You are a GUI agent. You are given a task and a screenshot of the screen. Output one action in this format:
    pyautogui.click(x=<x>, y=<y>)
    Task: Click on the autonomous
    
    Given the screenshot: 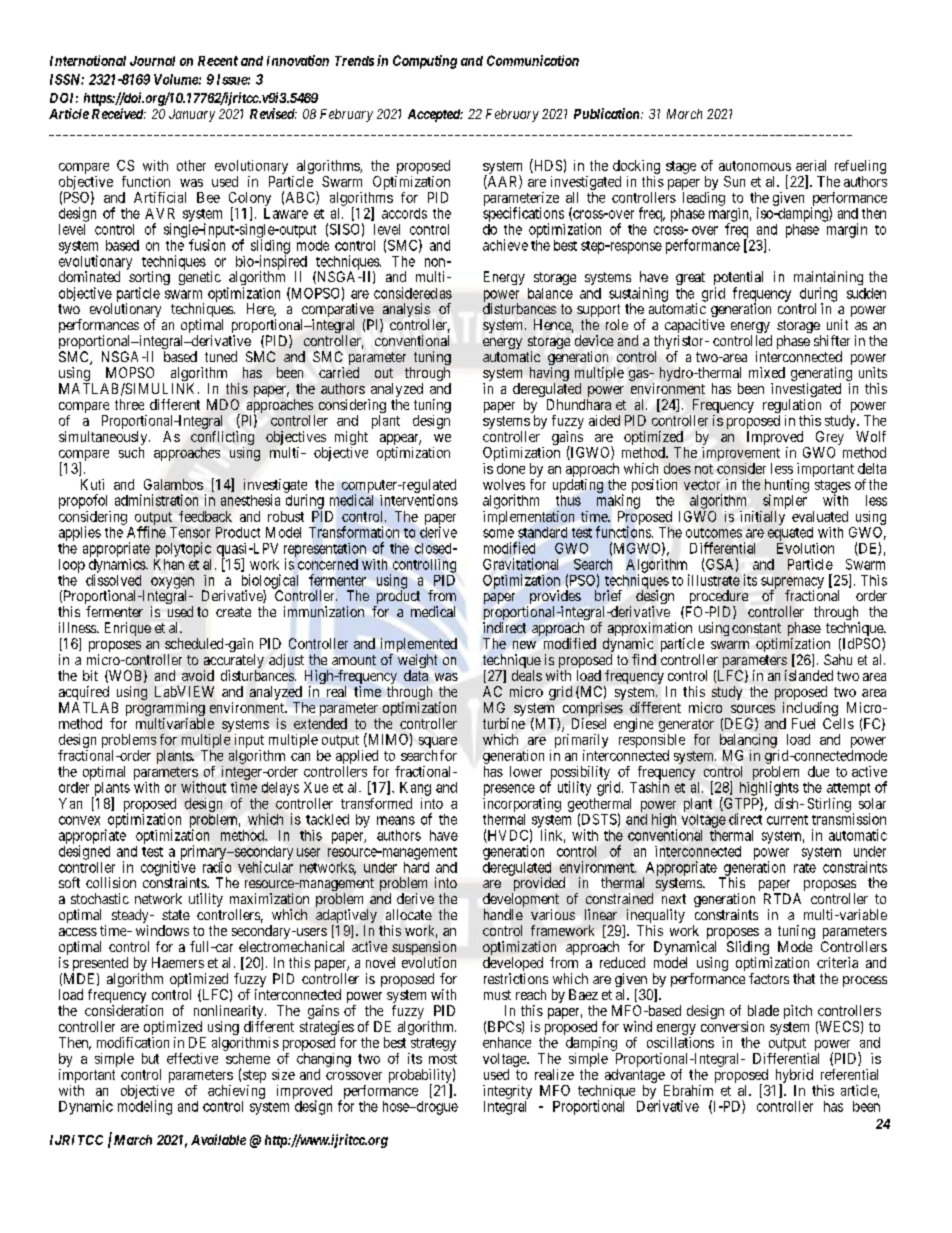 What is the action you would take?
    pyautogui.click(x=755, y=166)
